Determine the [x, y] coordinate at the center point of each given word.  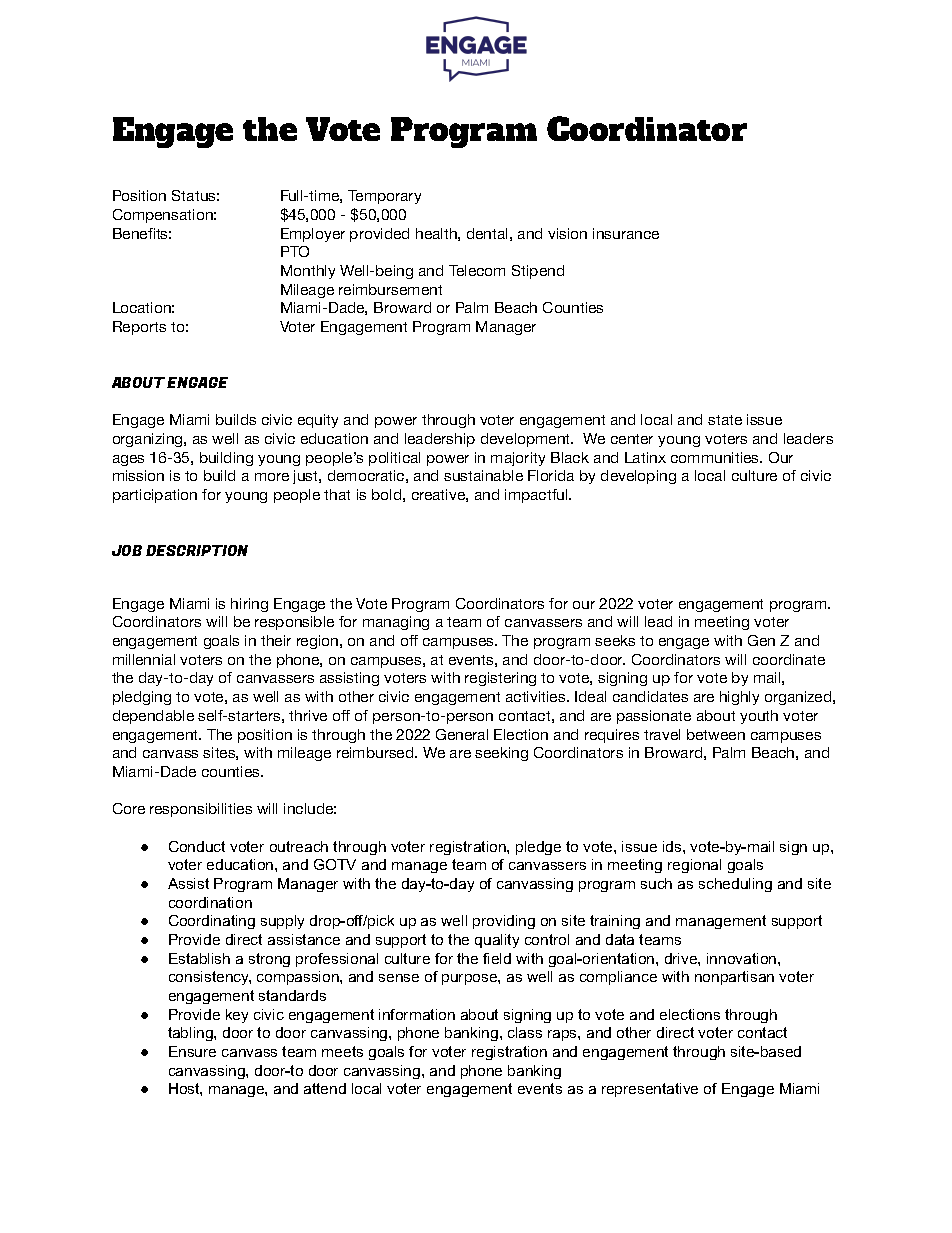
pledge [538, 848]
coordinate [789, 659]
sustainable [483, 475]
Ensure [192, 1051]
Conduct [197, 846]
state [725, 420]
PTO [295, 251]
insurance [626, 233]
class [525, 1032]
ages [128, 460]
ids [673, 846]
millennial [144, 659]
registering [500, 679]
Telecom [477, 270]
